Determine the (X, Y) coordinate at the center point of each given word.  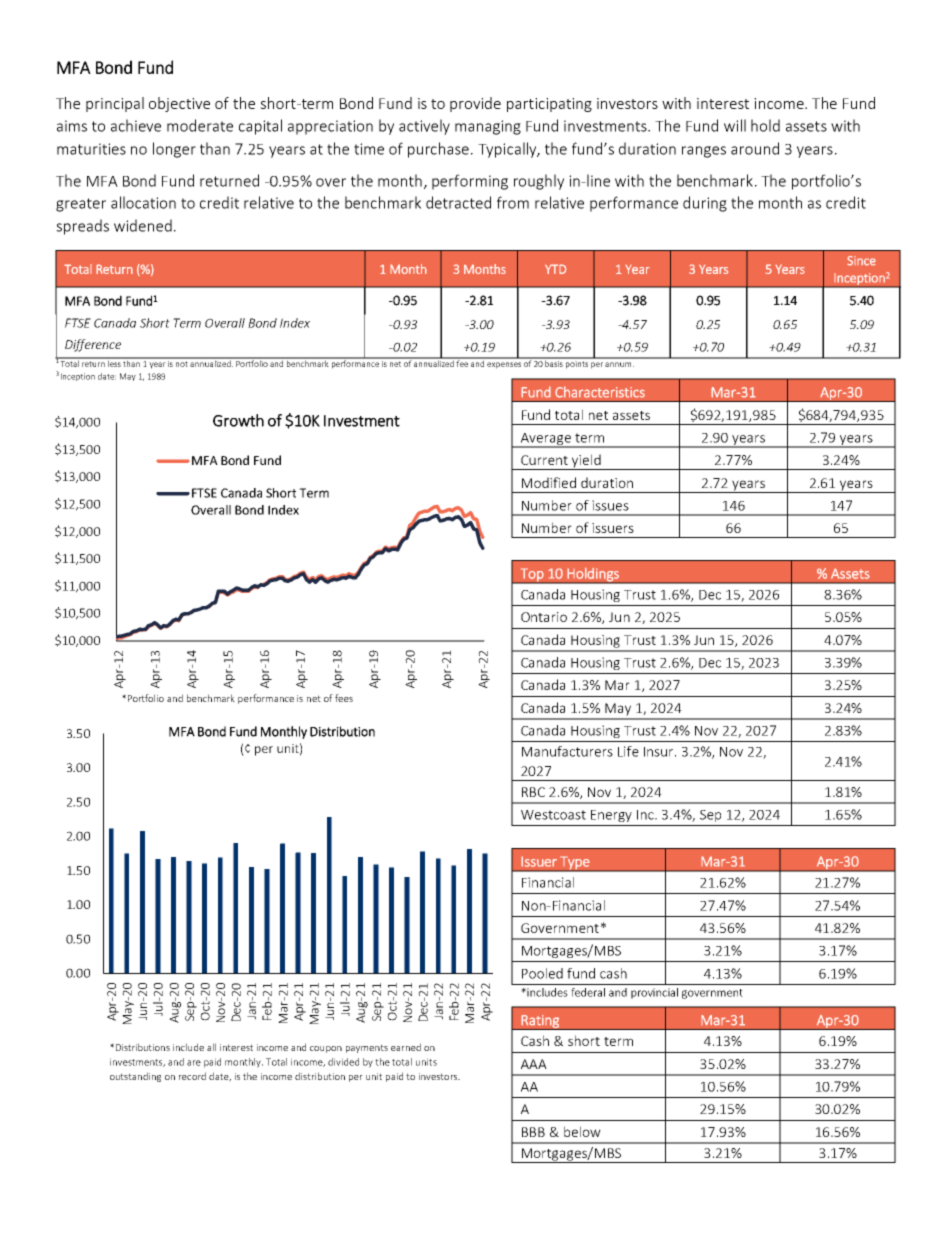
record (192, 1076)
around (755, 148)
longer (174, 150)
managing (488, 127)
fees (344, 698)
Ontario (544, 617)
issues (610, 505)
